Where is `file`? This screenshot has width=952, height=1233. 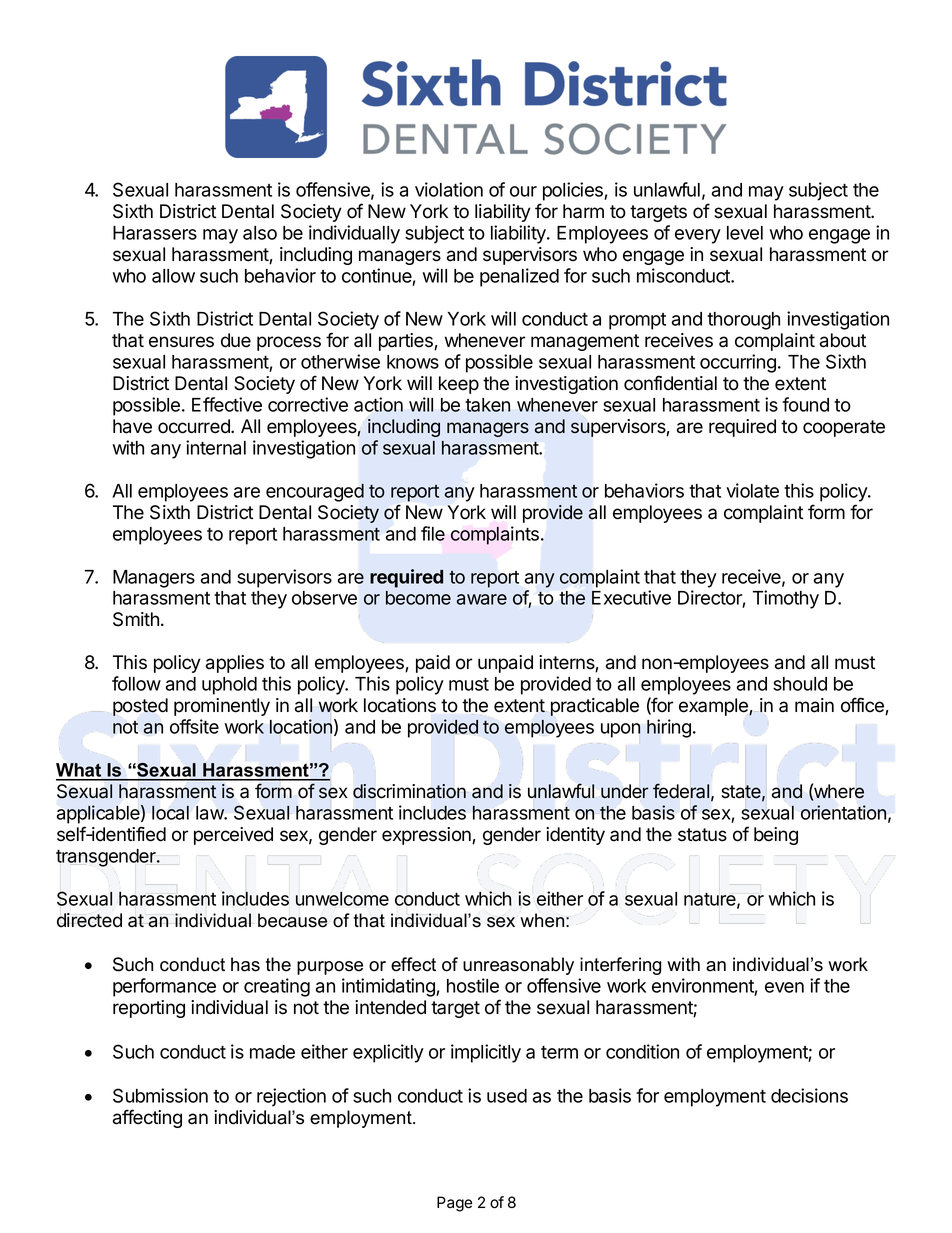 file is located at coordinates (433, 533).
